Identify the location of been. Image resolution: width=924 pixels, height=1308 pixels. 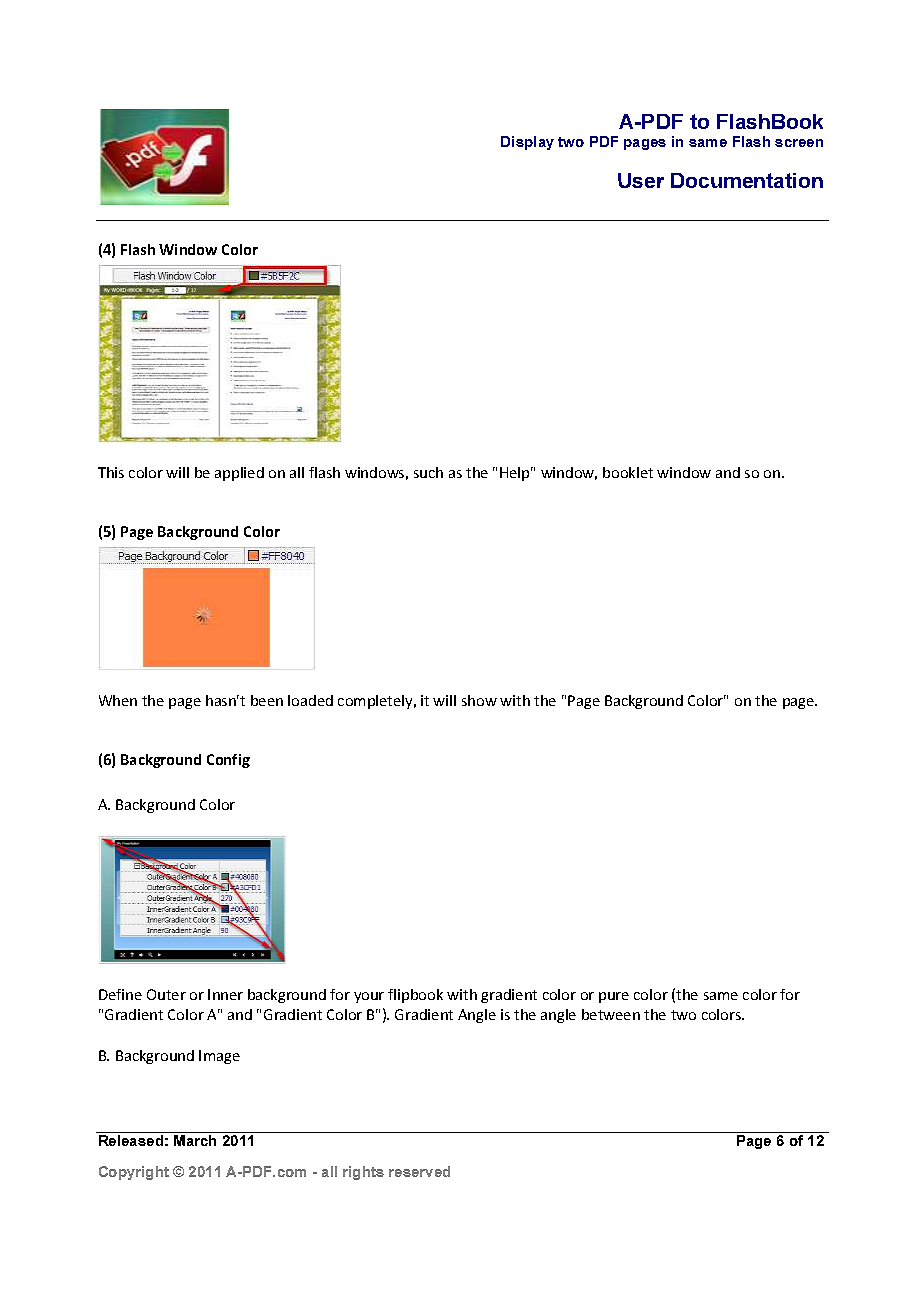
(267, 700).
